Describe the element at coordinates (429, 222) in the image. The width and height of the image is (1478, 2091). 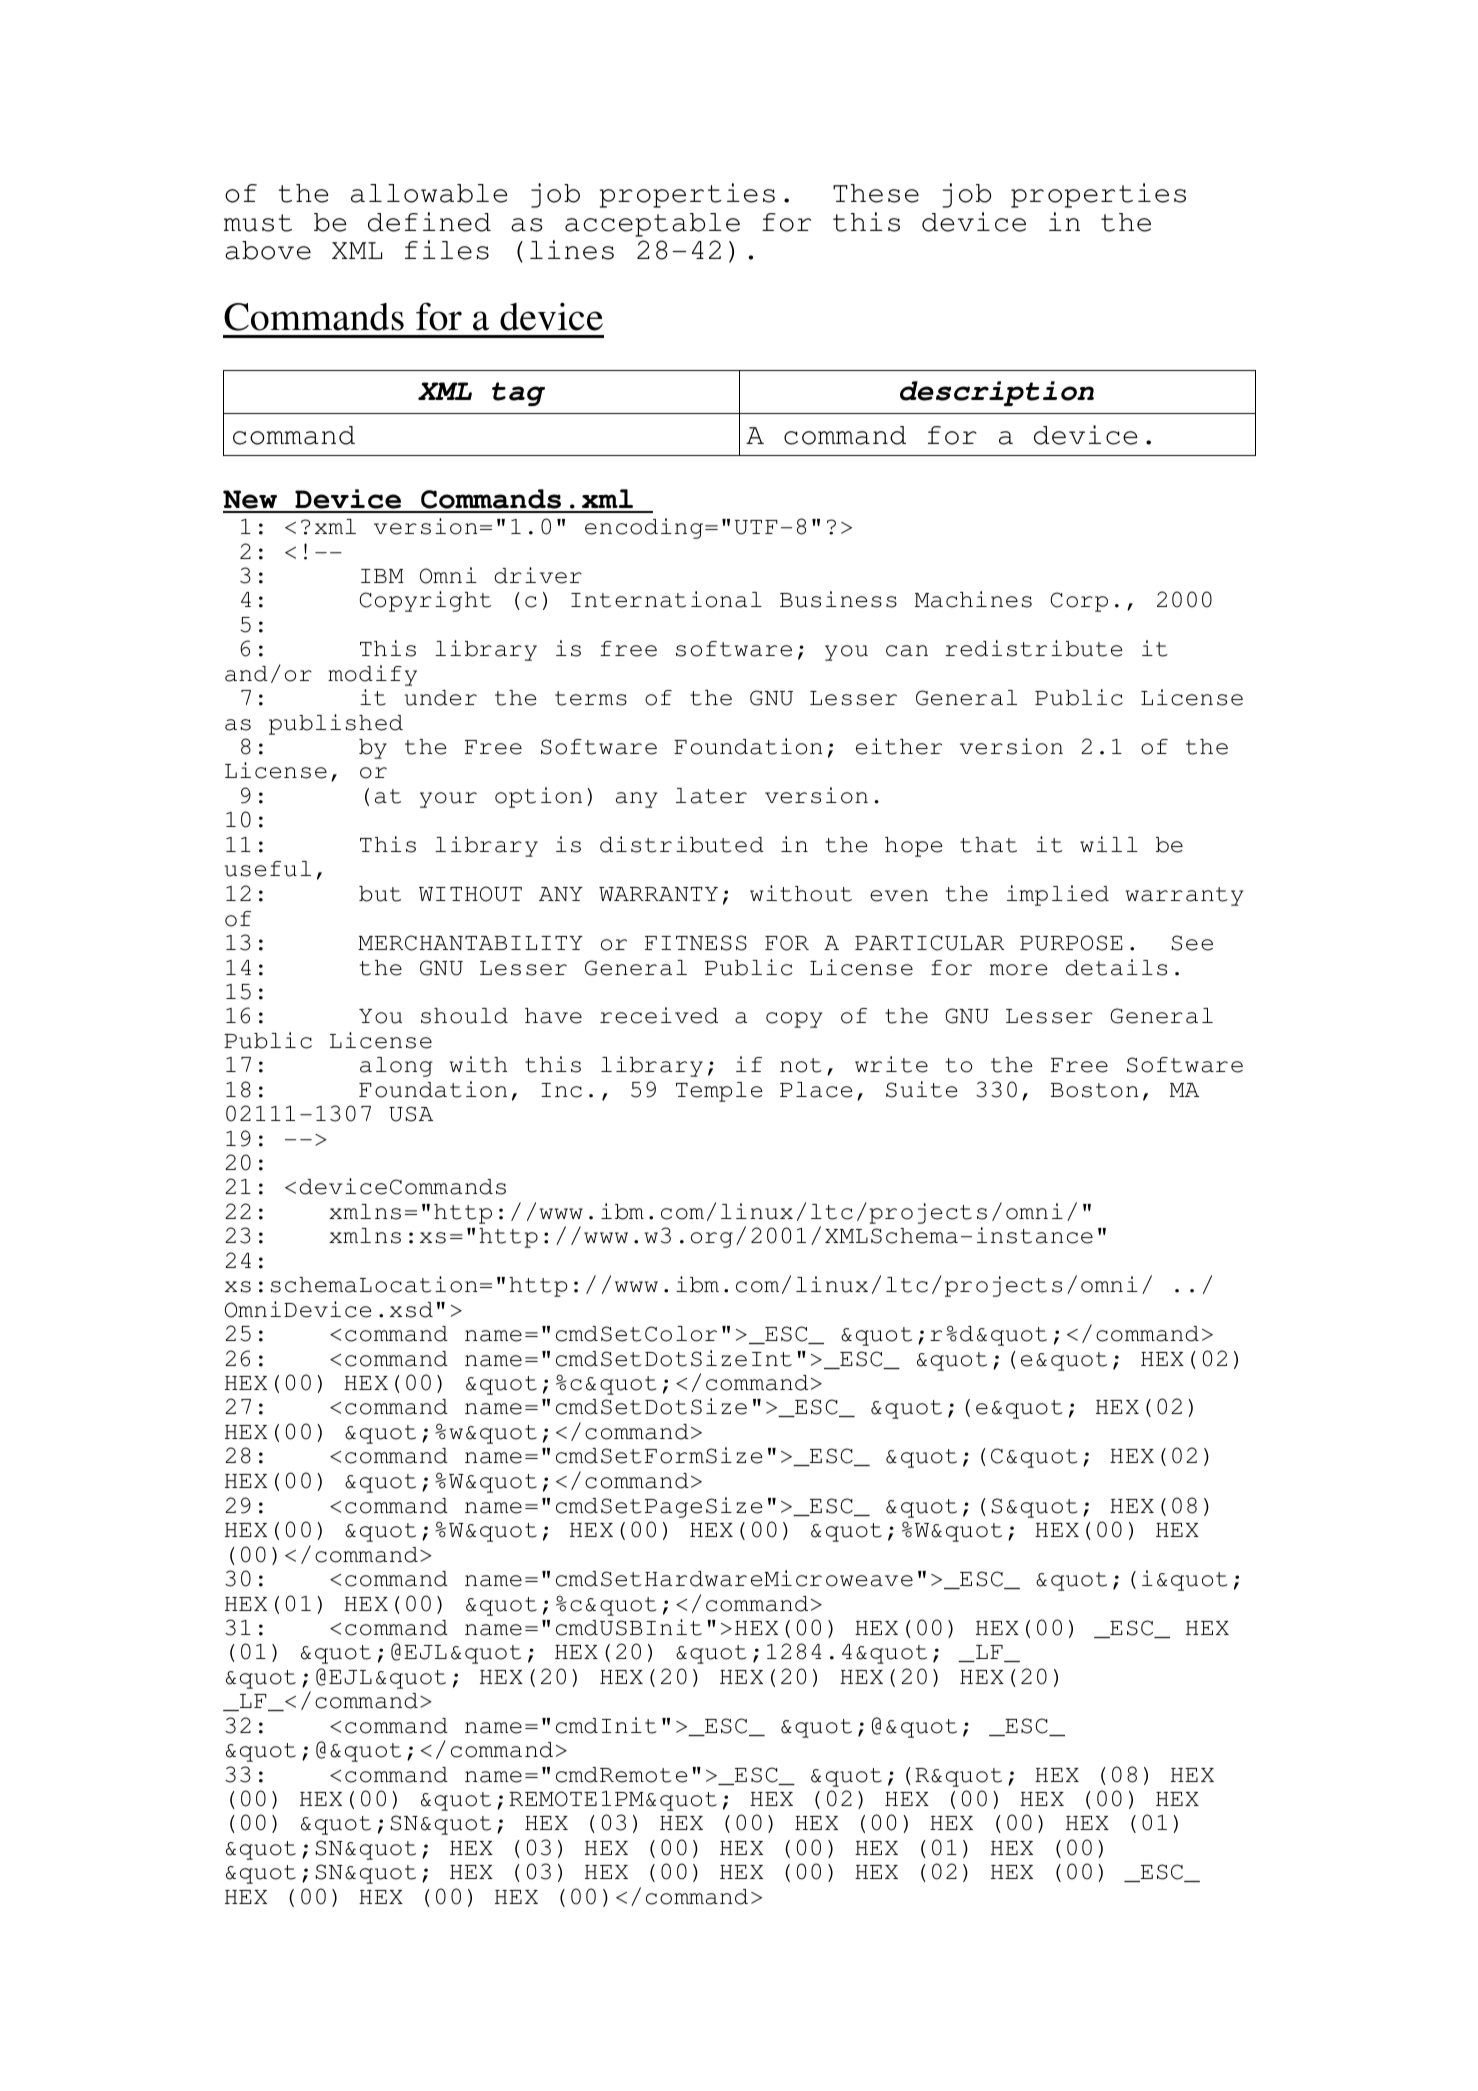
I see `defined` at that location.
